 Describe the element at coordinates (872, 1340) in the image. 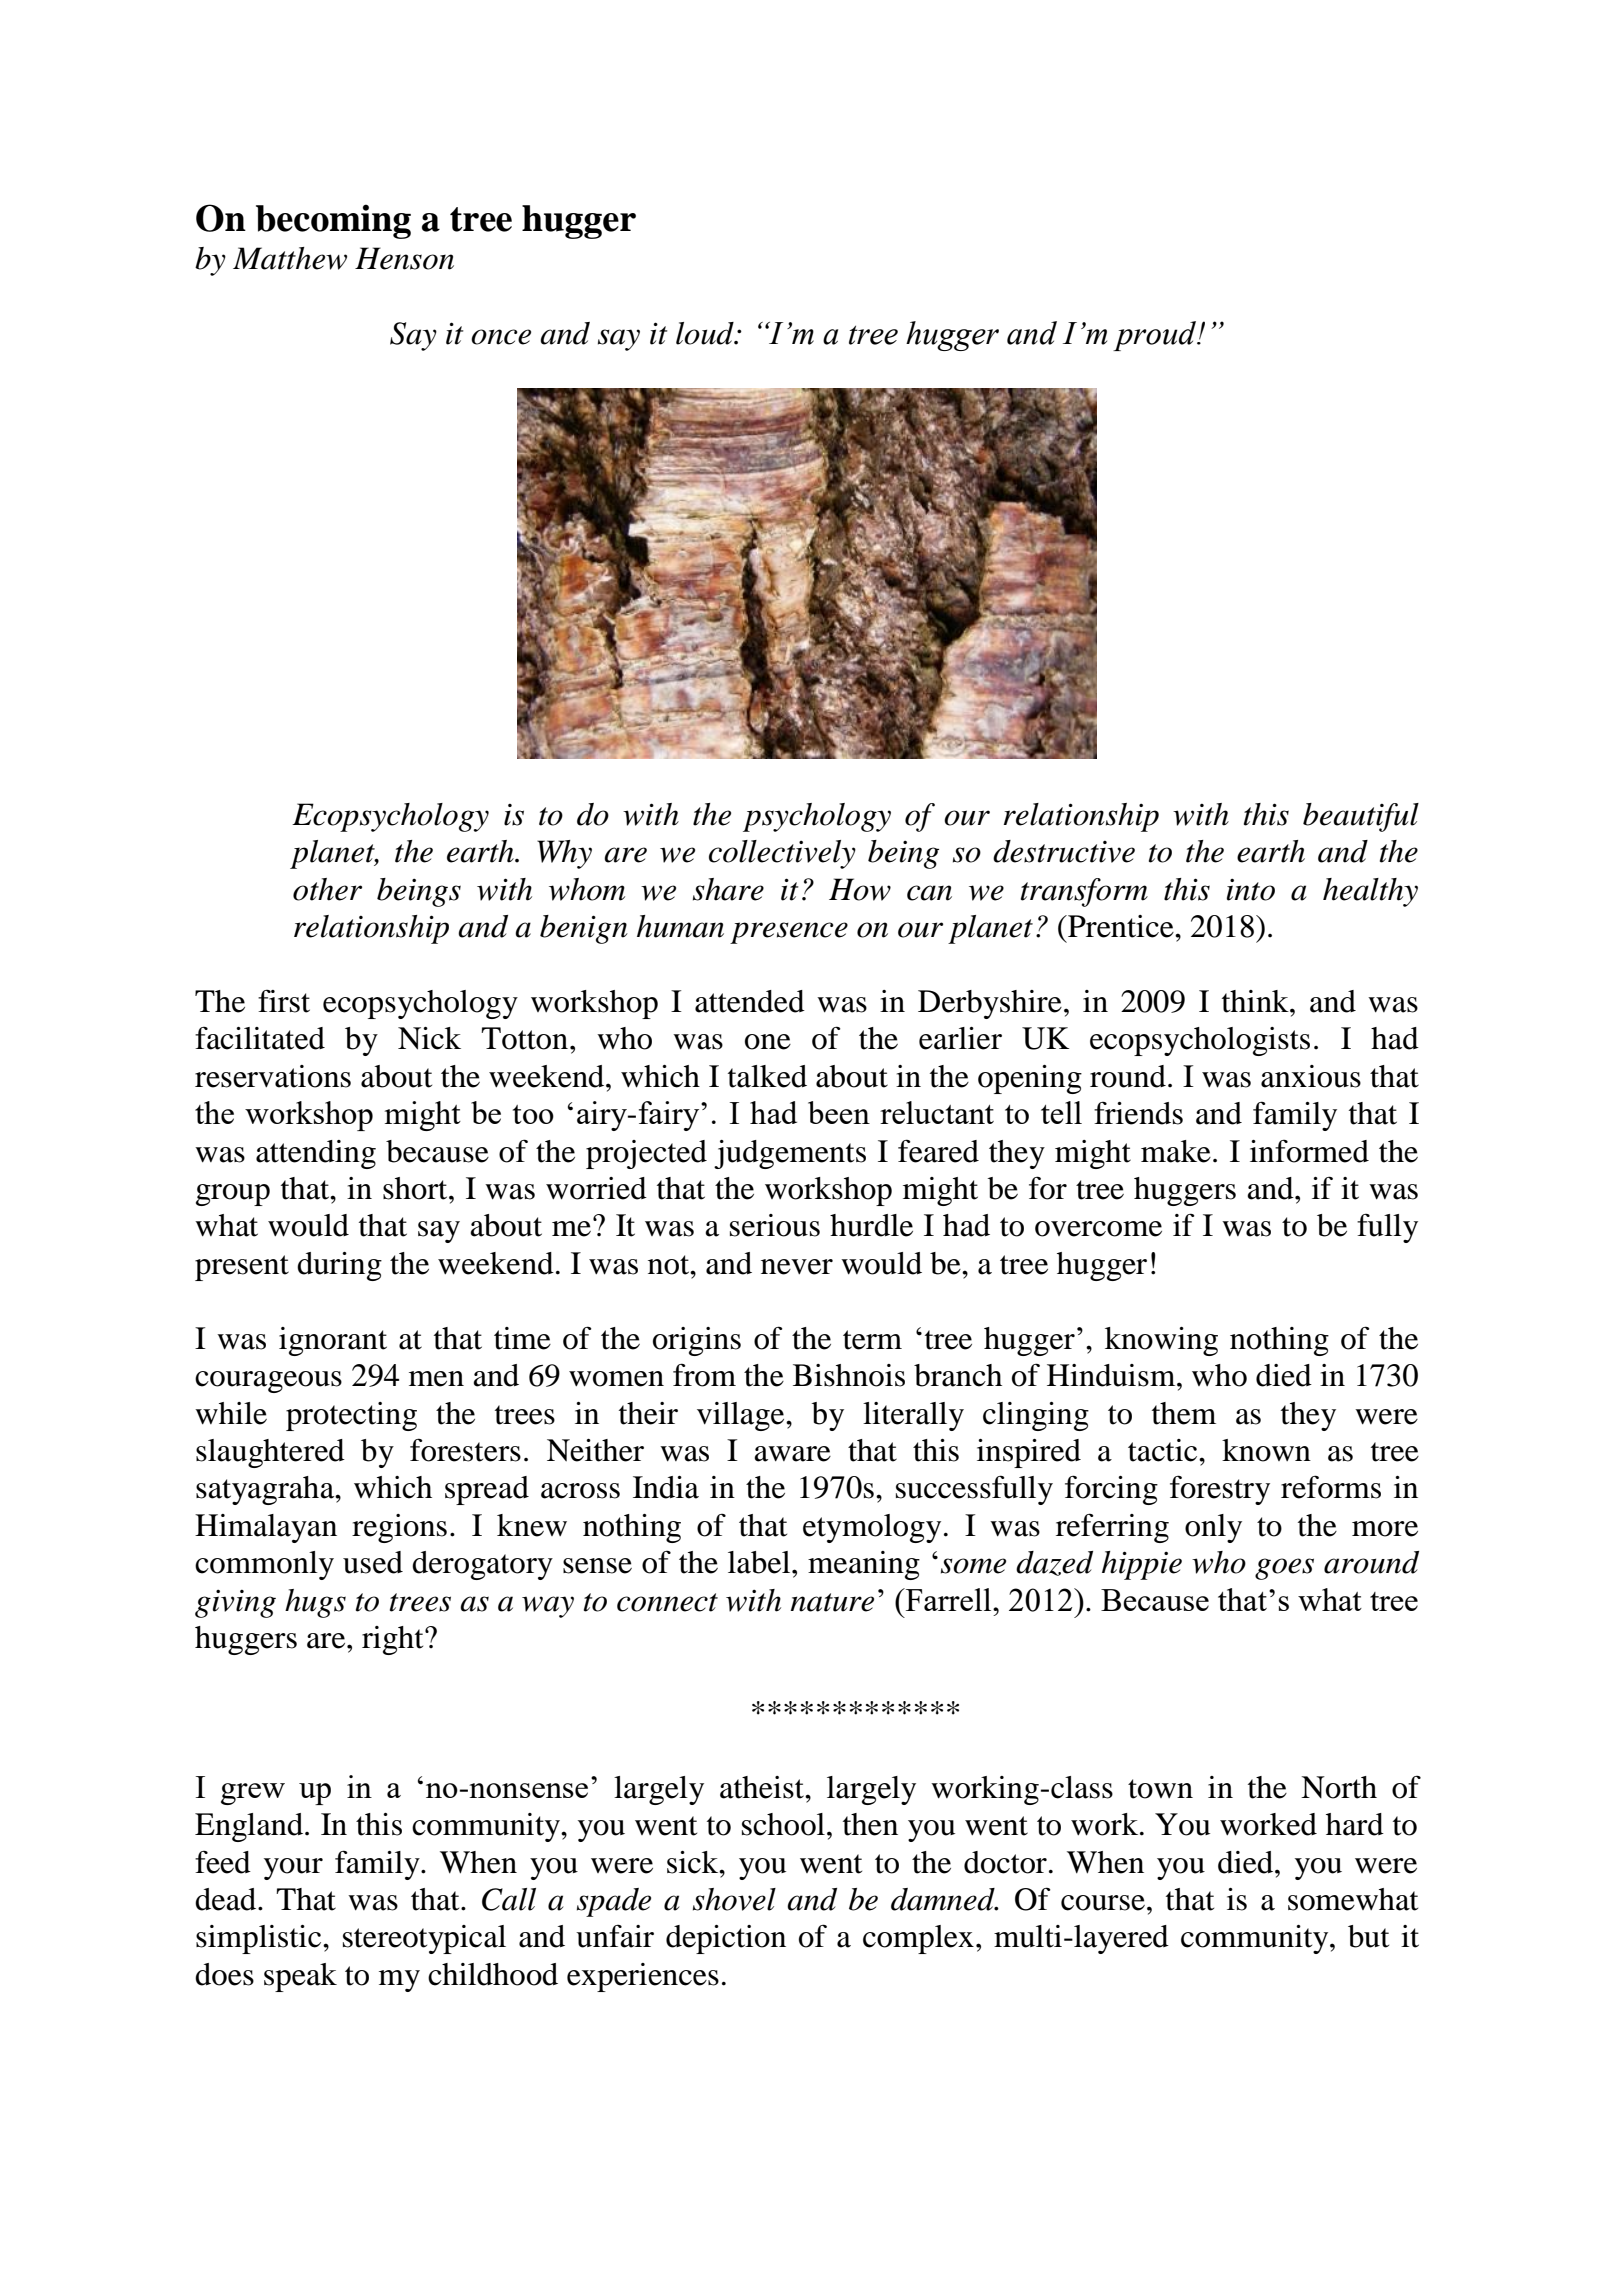

I see `term` at that location.
